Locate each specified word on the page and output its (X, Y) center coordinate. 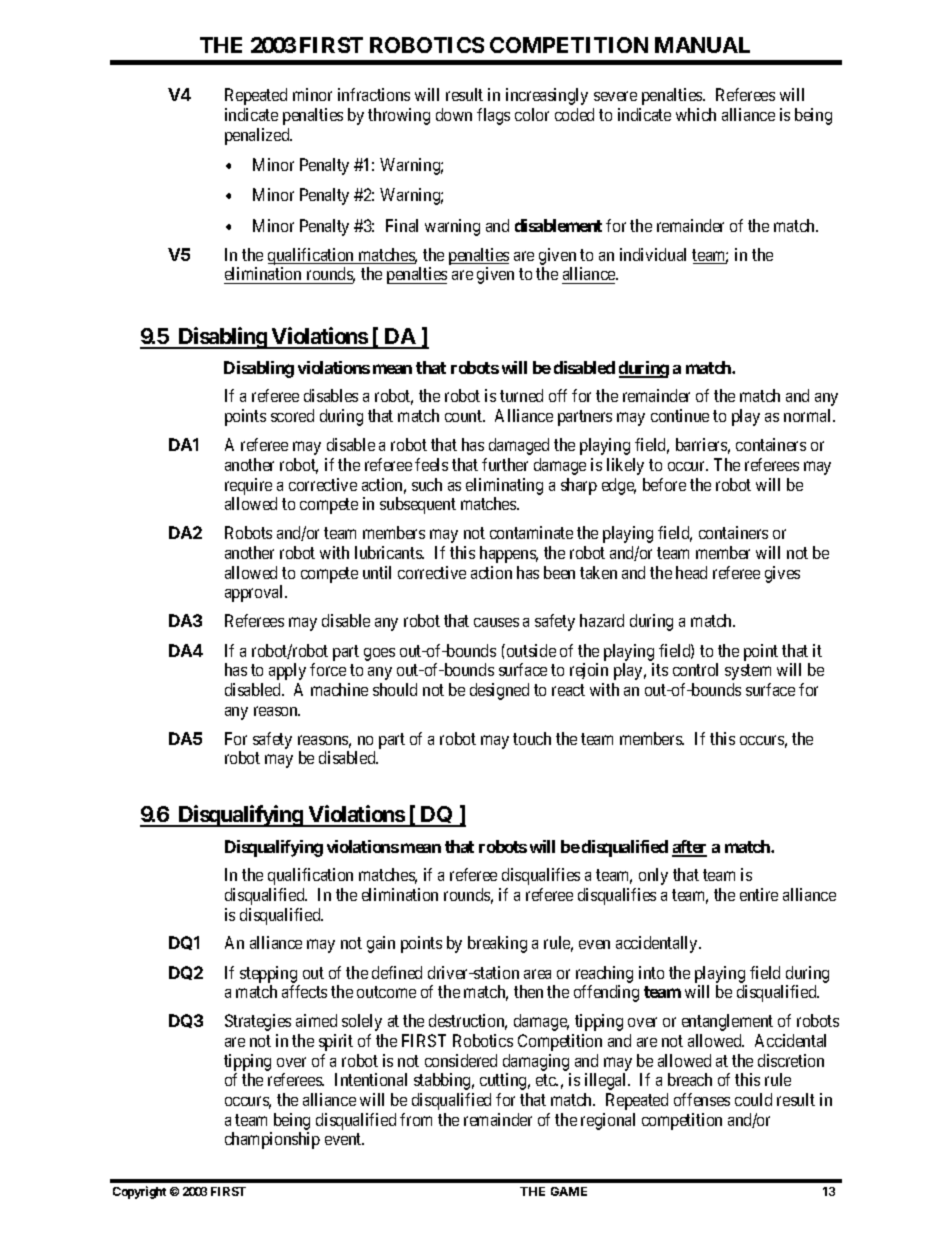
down (454, 114)
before (664, 484)
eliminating (504, 486)
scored (292, 415)
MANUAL (702, 45)
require (248, 486)
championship (272, 1140)
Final (402, 225)
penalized (258, 136)
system (748, 672)
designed (499, 691)
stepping (268, 974)
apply (287, 671)
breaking (497, 944)
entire (759, 894)
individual (653, 254)
